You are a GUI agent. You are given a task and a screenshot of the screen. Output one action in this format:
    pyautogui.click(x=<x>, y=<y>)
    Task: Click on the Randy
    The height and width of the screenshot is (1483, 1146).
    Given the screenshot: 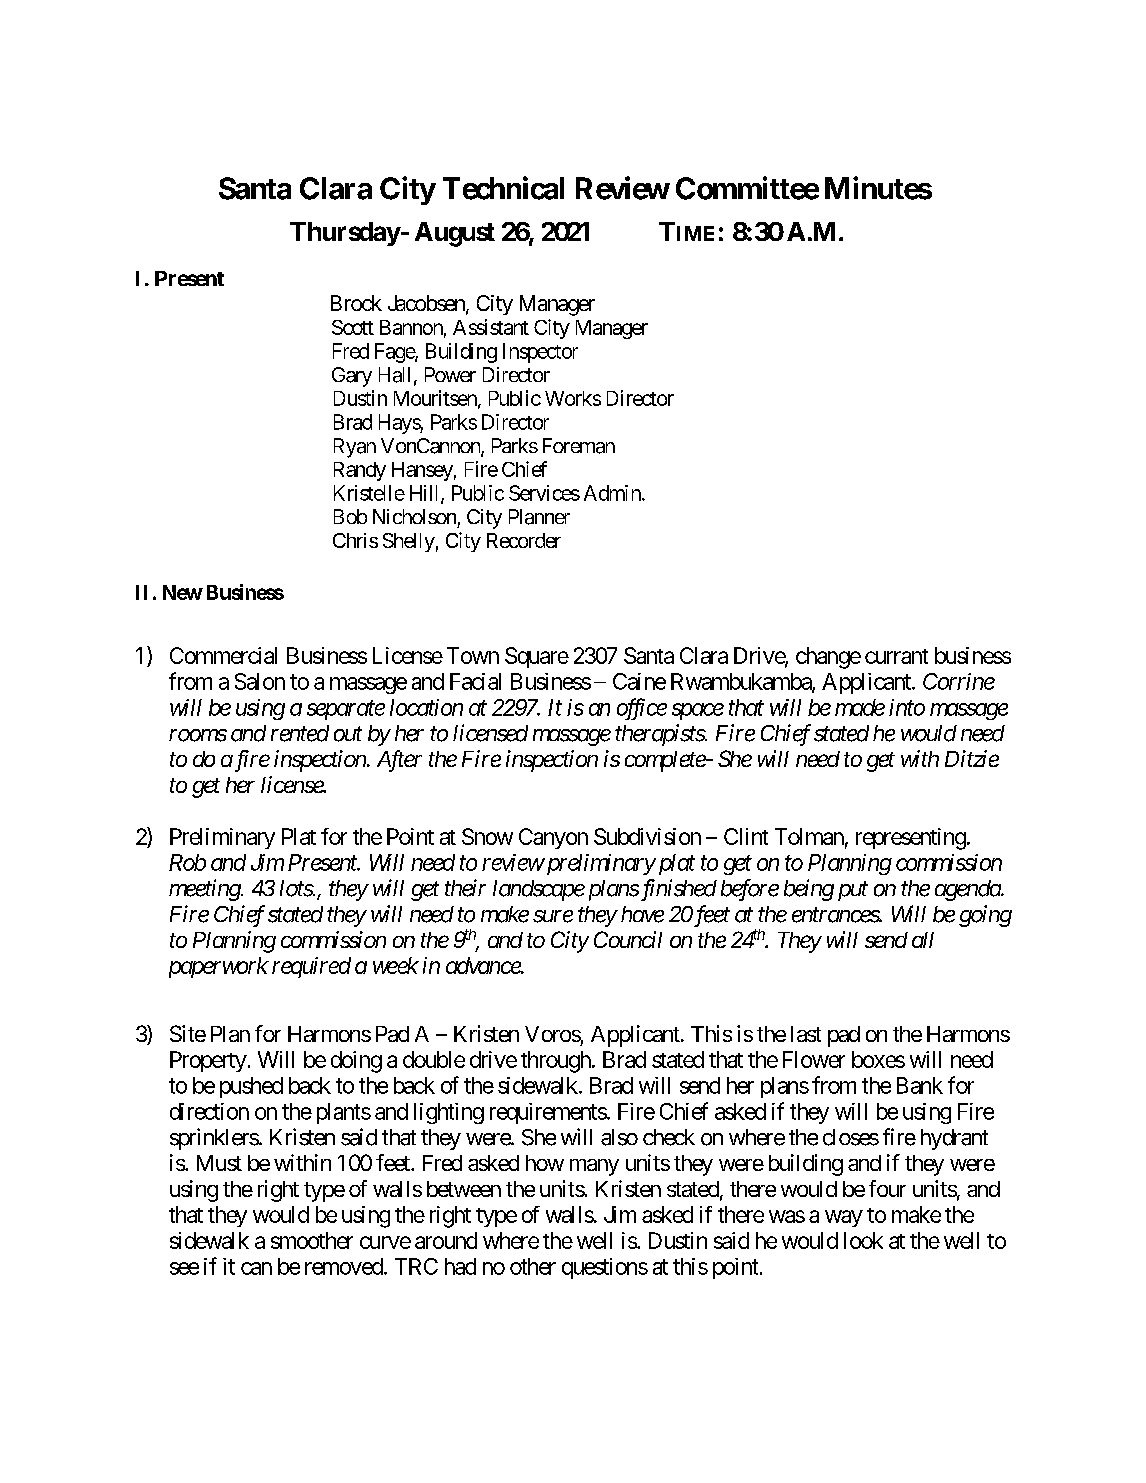 What is the action you would take?
    pyautogui.click(x=360, y=471)
